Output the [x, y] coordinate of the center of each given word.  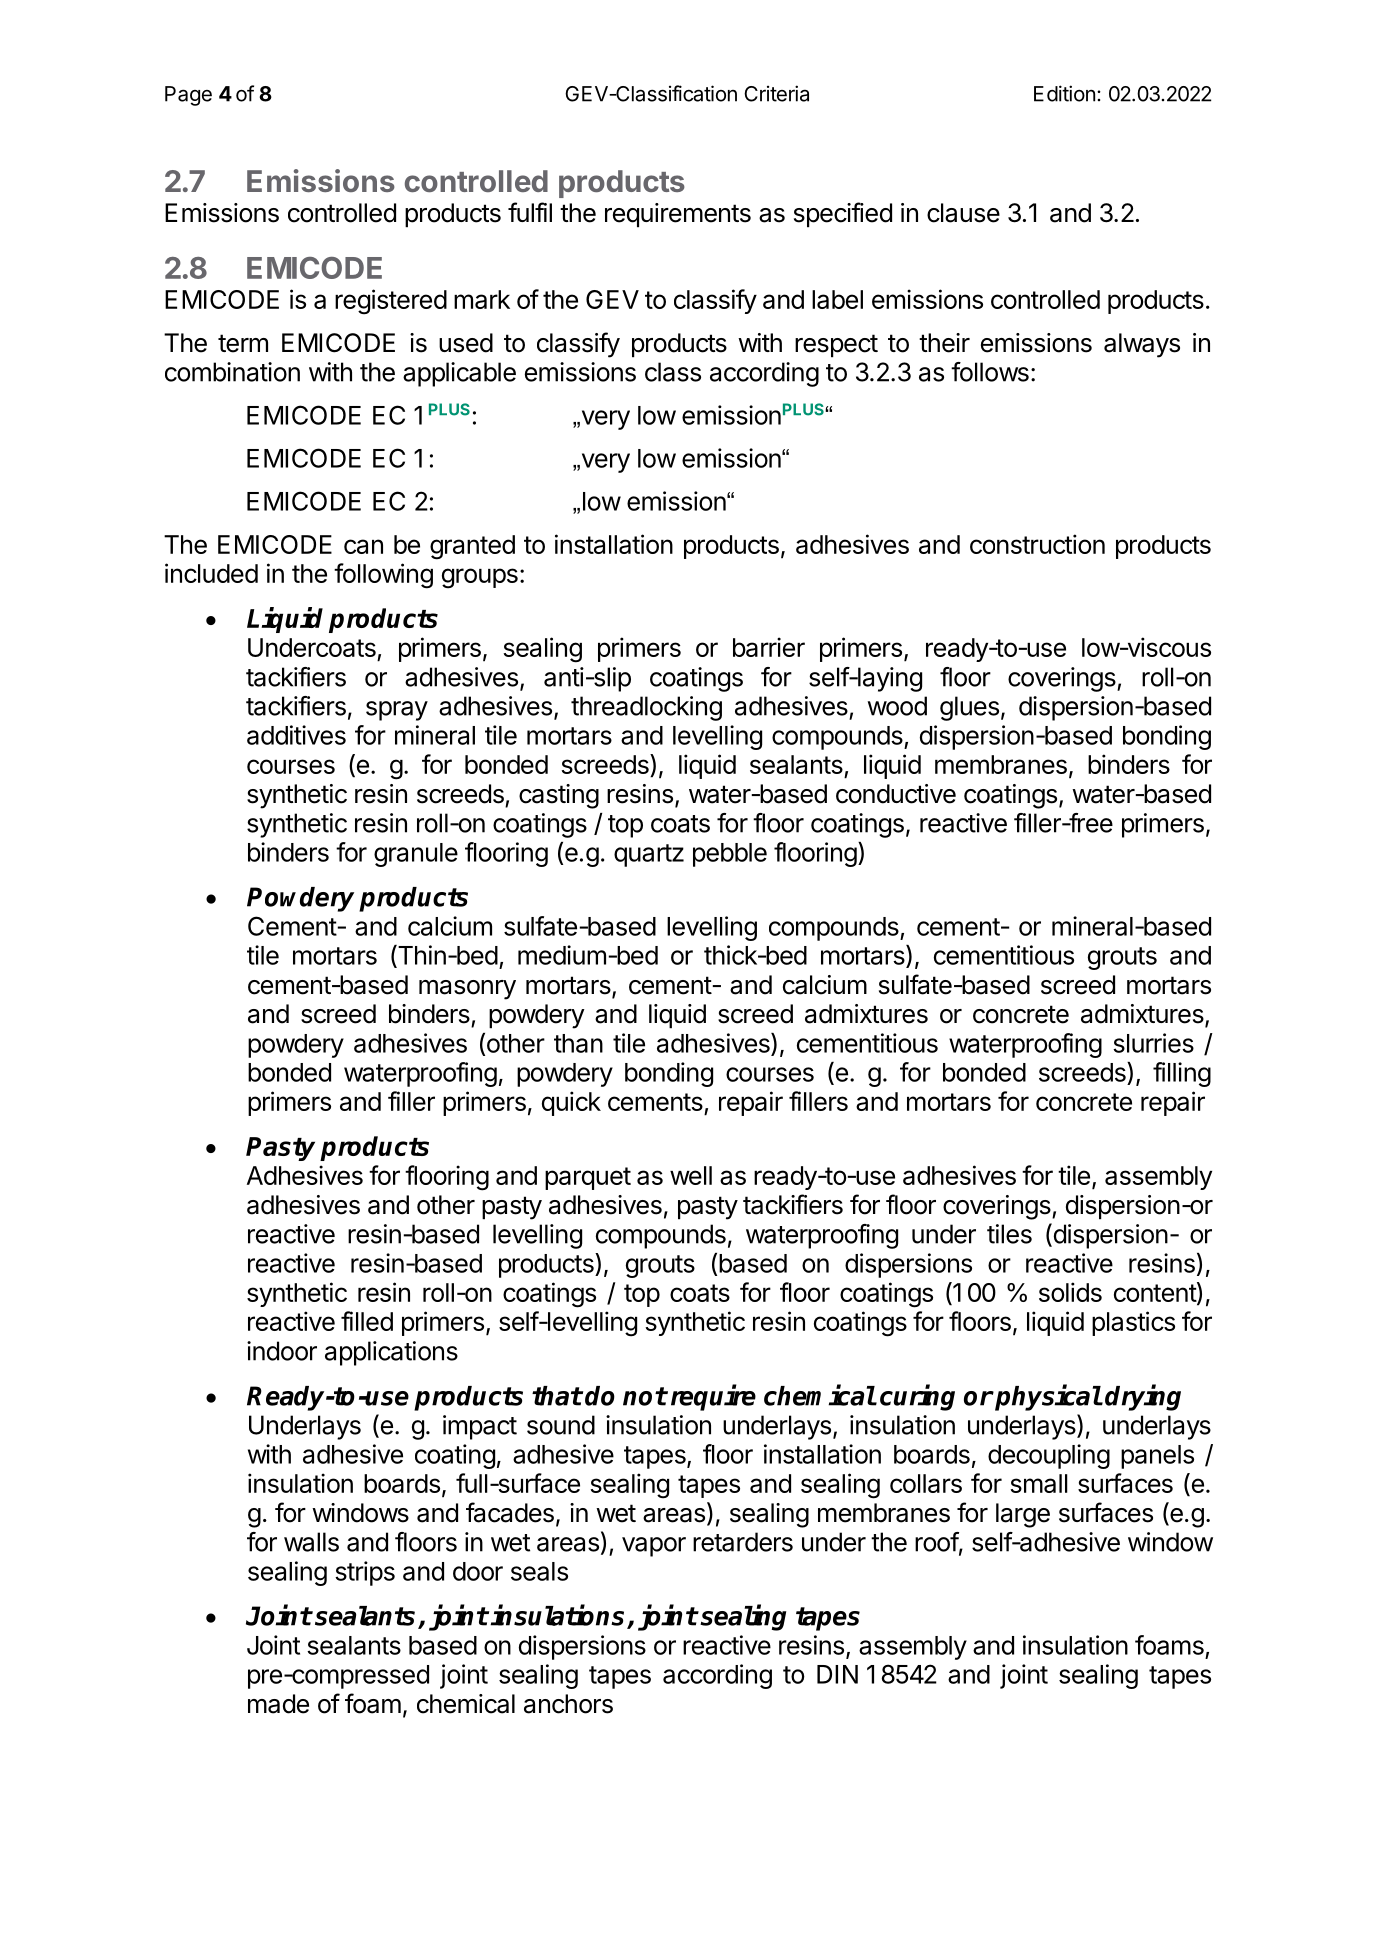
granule [416, 855]
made [278, 1704]
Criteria [776, 93]
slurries [1153, 1043]
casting [559, 796]
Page [188, 96]
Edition [1064, 93]
